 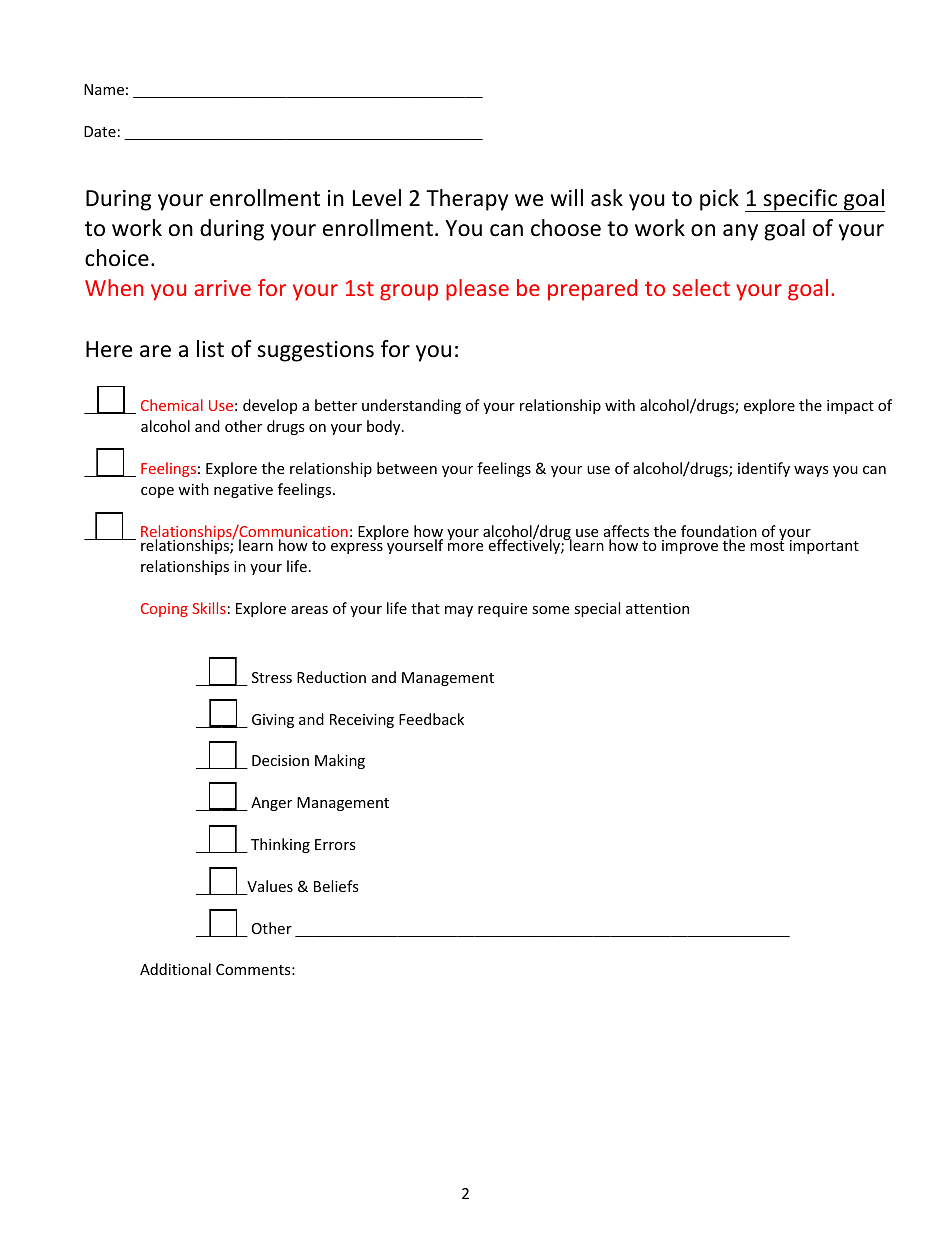 I want to click on Skills, so click(x=209, y=608).
